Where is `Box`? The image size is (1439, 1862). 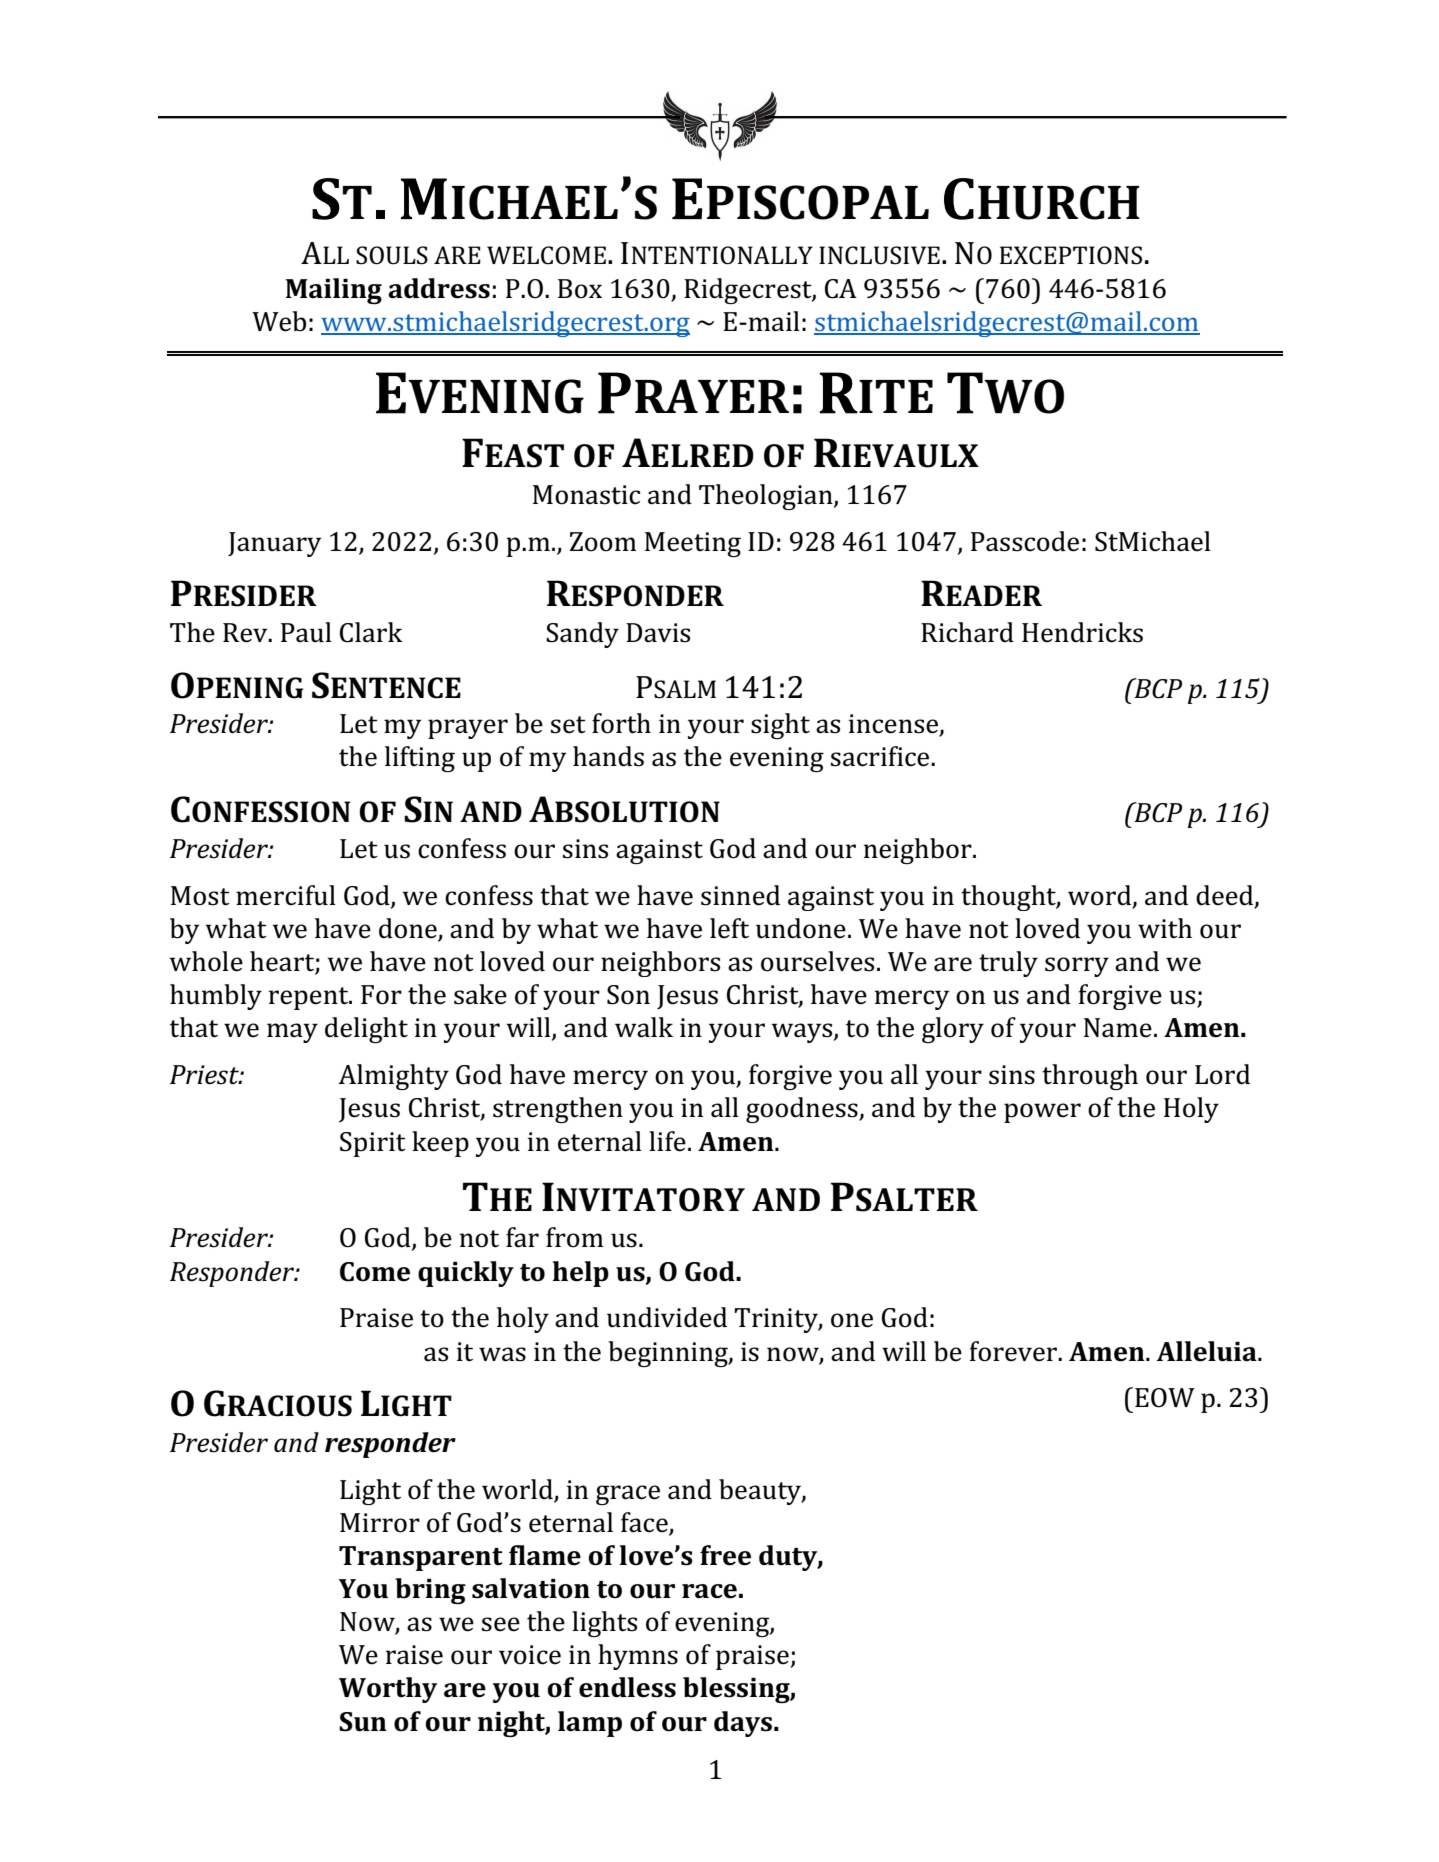
Box is located at coordinates (580, 289).
